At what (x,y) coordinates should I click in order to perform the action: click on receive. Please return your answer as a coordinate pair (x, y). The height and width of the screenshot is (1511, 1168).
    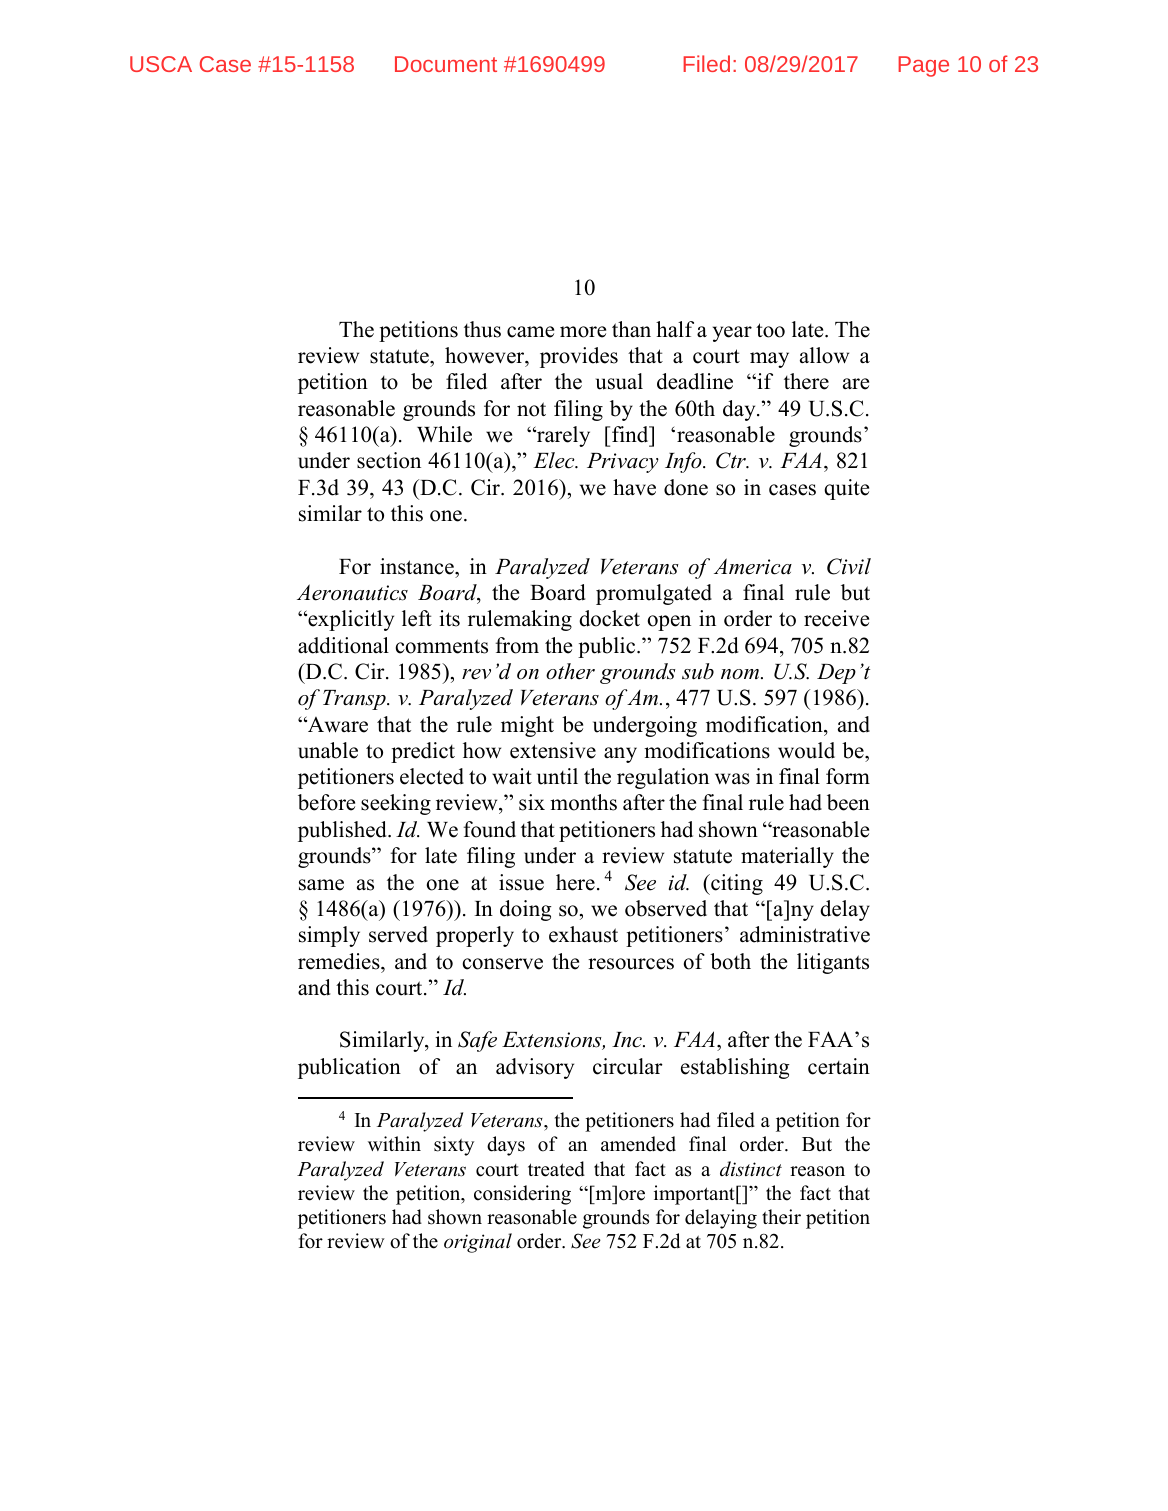
    Looking at the image, I should click on (836, 618).
